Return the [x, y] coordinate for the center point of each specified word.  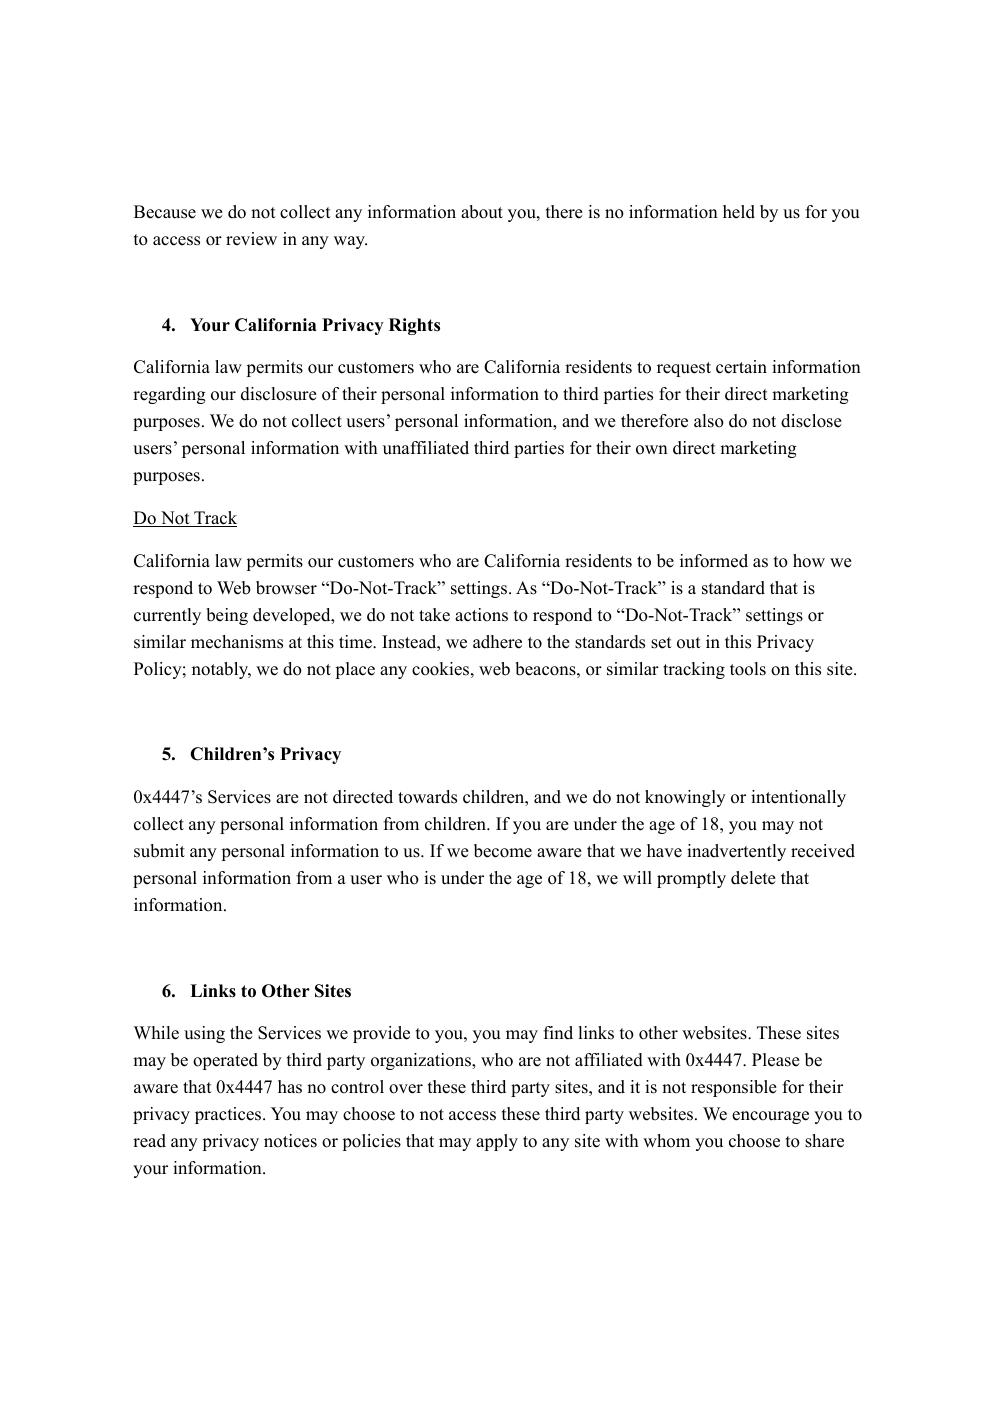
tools [748, 669]
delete [753, 878]
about [482, 212]
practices [229, 1115]
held [739, 212]
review [251, 239]
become [503, 851]
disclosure [279, 394]
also [709, 421]
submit [159, 851]
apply [497, 1142]
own [652, 450]
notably [221, 670]
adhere [497, 642]
